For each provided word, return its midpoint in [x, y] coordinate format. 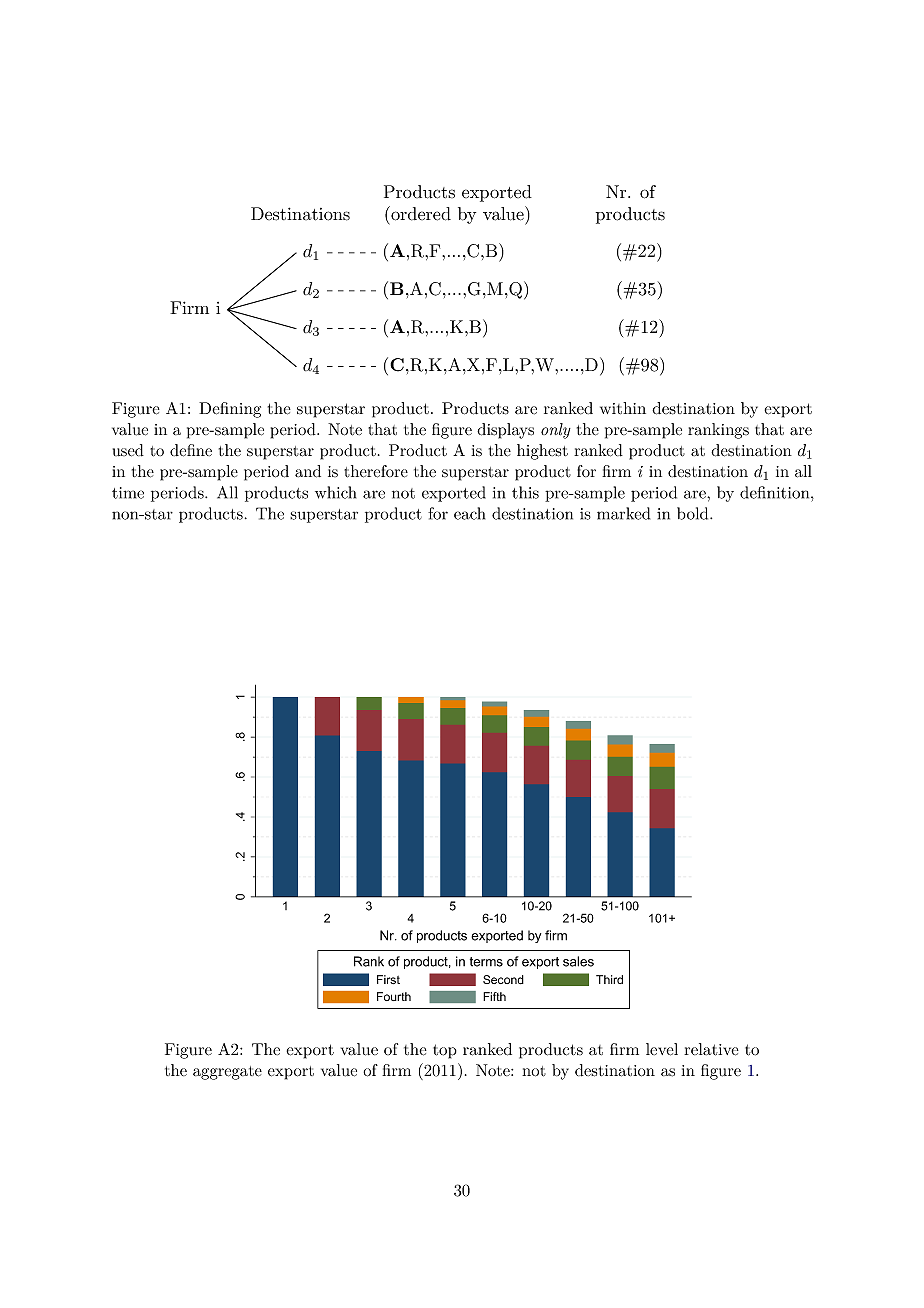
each [469, 513]
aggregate [227, 1073]
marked [623, 513]
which [335, 492]
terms [486, 962]
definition [774, 492]
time [128, 493]
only [556, 431]
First [388, 979]
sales [578, 961]
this [525, 492]
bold [694, 513]
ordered [420, 213]
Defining [230, 410]
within [623, 408]
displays [505, 431]
